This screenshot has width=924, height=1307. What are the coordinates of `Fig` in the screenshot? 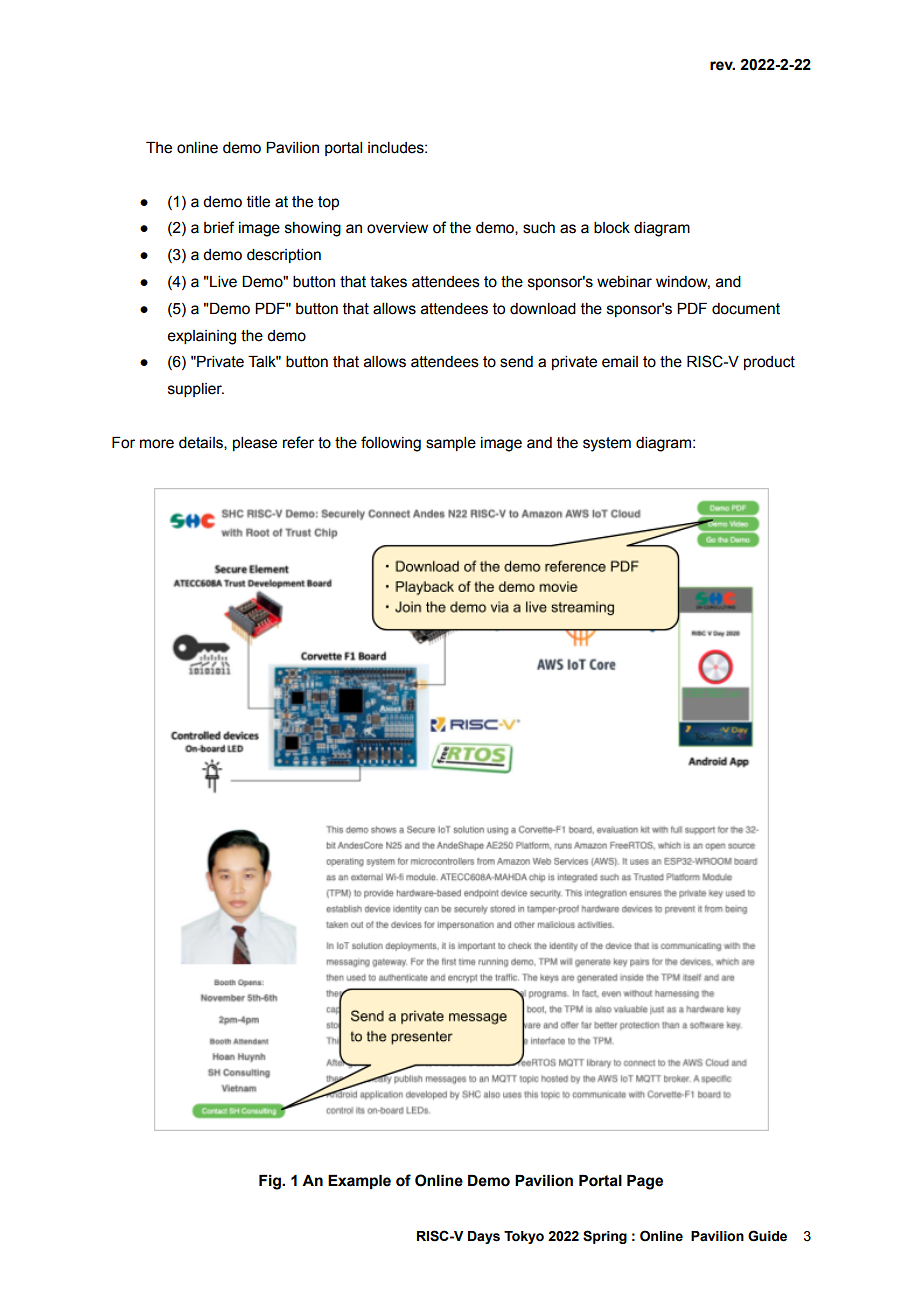 It's located at (271, 1182).
